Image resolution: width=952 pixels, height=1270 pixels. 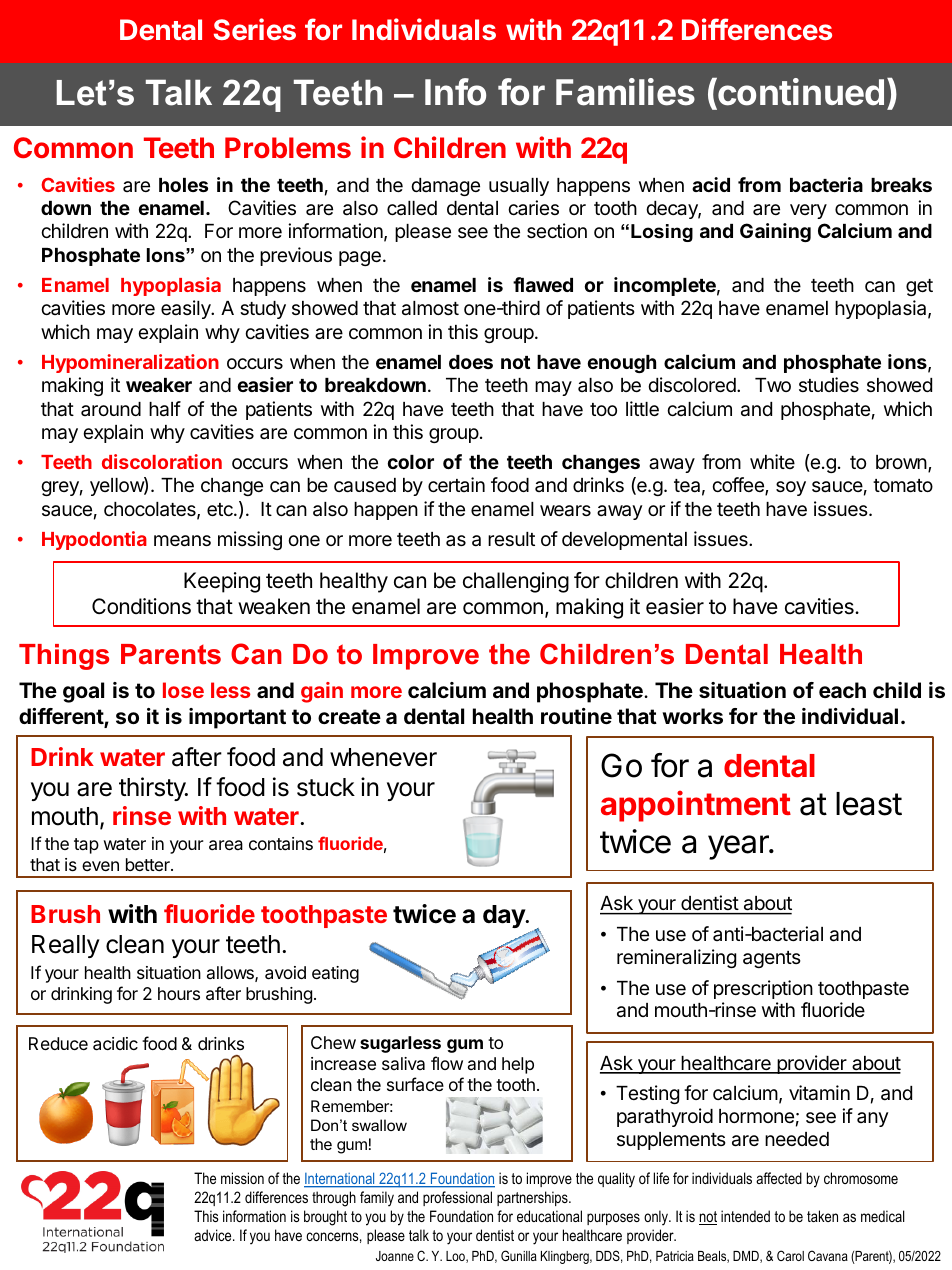 I want to click on challenging, so click(x=516, y=582).
